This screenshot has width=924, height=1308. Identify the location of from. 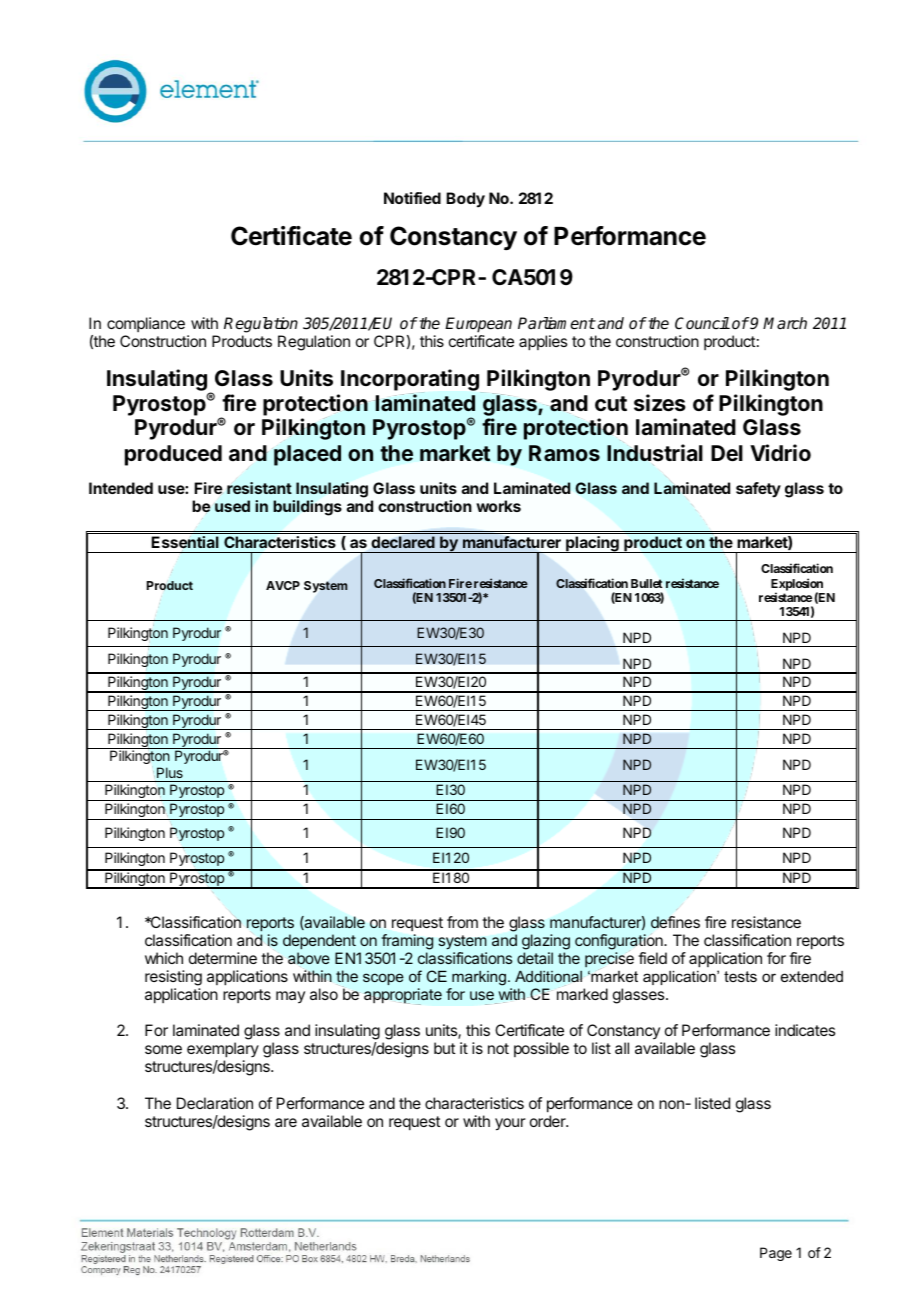
(462, 922).
